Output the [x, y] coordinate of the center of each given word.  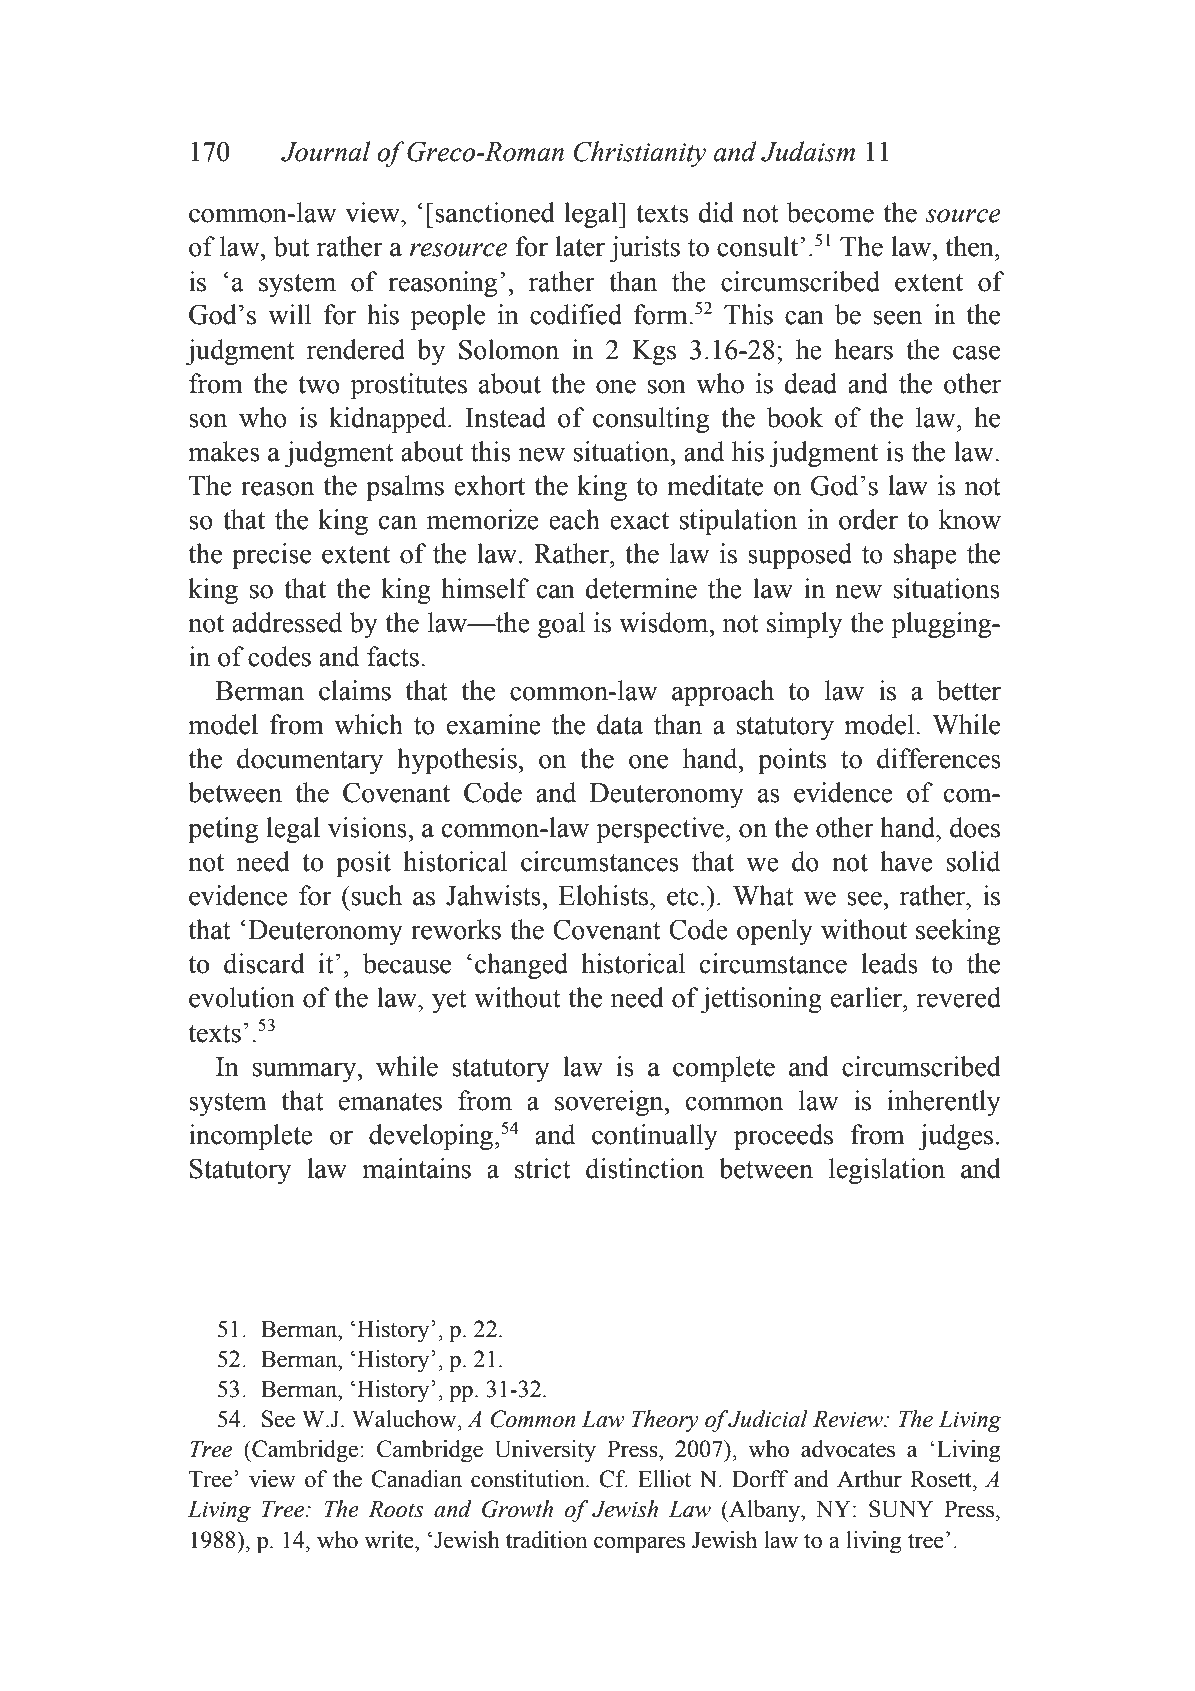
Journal [325, 151]
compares [639, 1545]
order [868, 519]
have [906, 861]
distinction [645, 1168]
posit [363, 864]
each [574, 519]
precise [271, 556]
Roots [396, 1509]
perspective [660, 830]
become [830, 212]
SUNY [901, 1509]
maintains [416, 1168]
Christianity [639, 154]
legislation [887, 1171]
